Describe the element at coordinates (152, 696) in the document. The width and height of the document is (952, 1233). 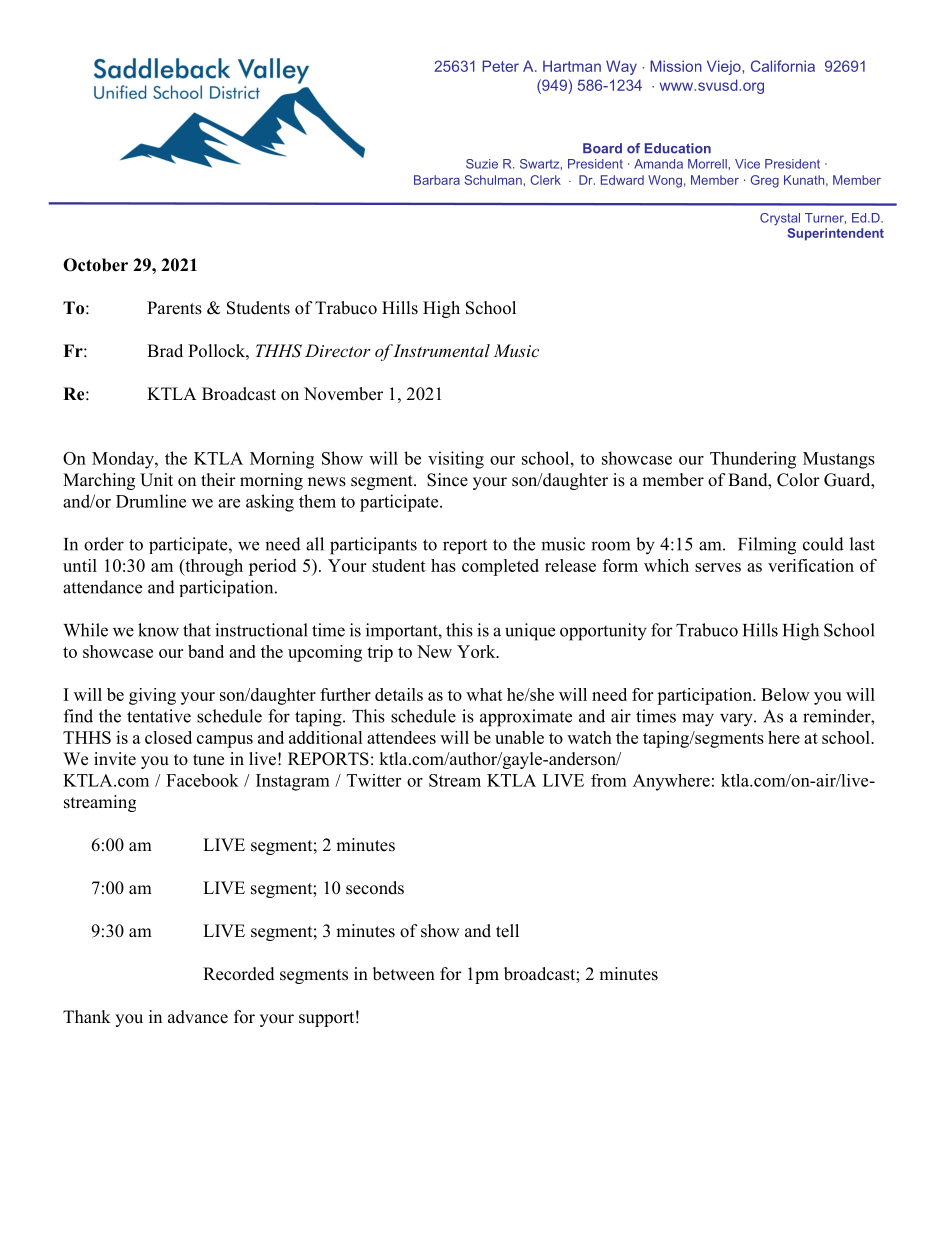
I see `giving` at that location.
